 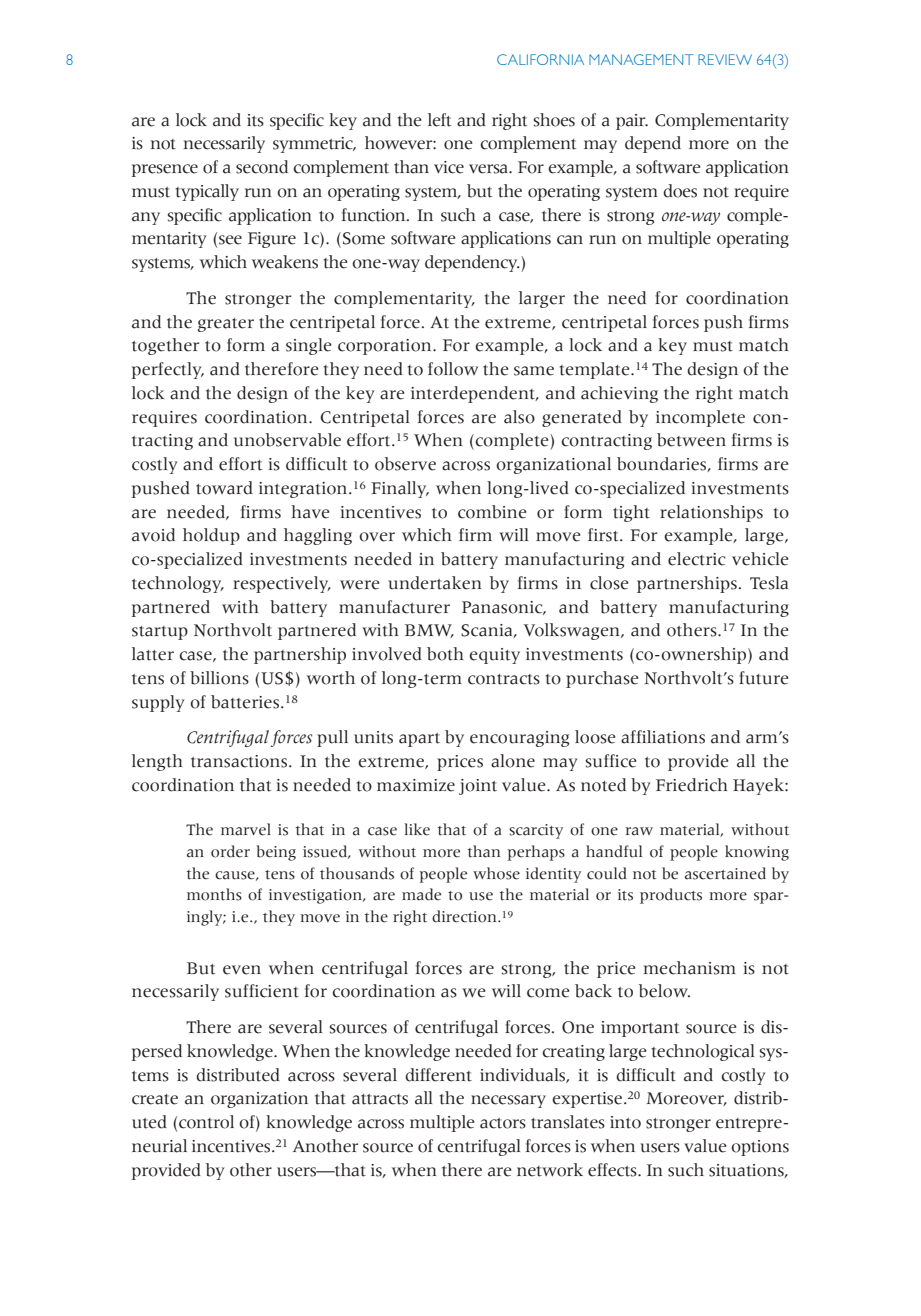 I want to click on electric, so click(x=696, y=559).
